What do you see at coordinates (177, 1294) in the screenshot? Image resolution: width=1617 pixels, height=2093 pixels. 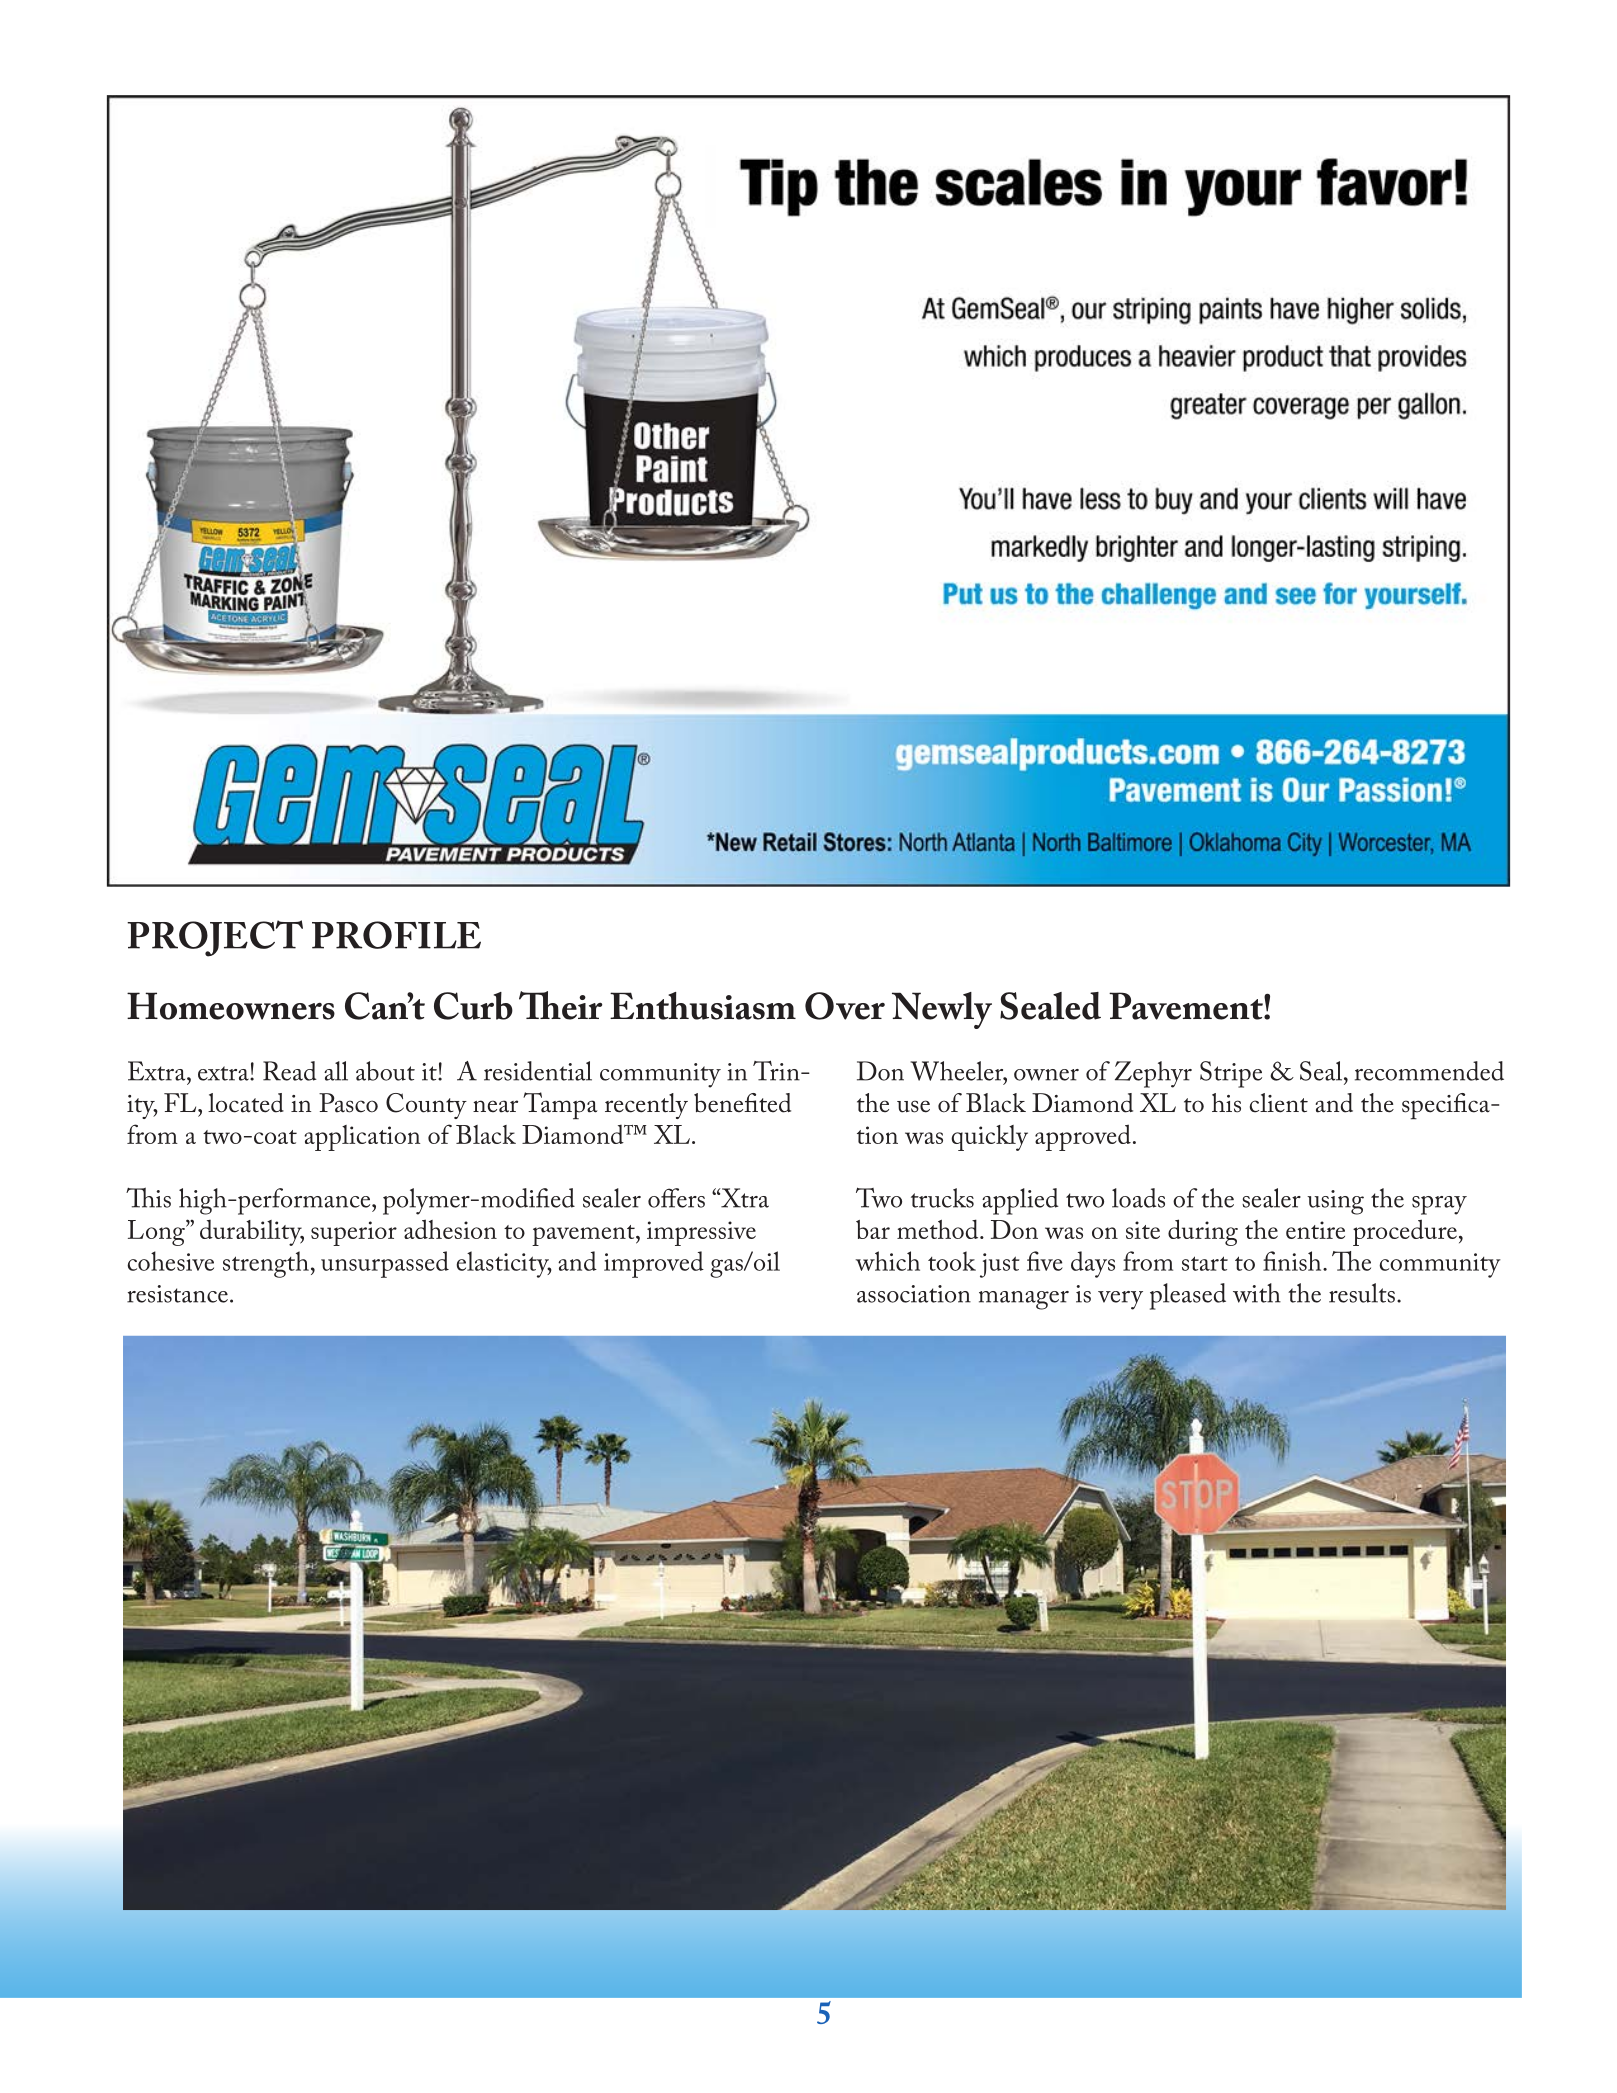 I see `resistance` at bounding box center [177, 1294].
